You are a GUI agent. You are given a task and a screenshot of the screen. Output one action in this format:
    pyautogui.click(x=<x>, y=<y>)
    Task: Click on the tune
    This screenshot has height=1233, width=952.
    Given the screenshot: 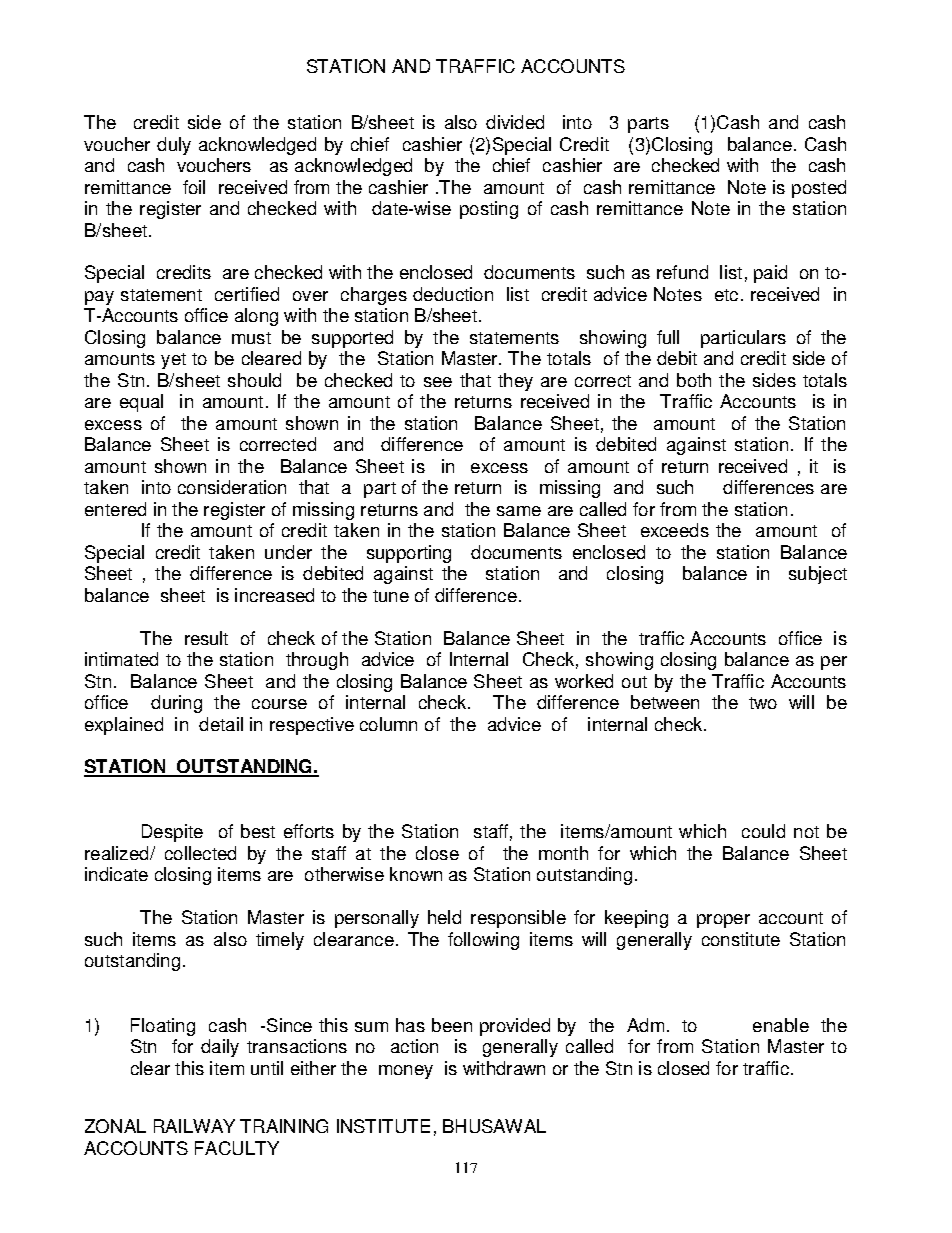 What is the action you would take?
    pyautogui.click(x=391, y=596)
